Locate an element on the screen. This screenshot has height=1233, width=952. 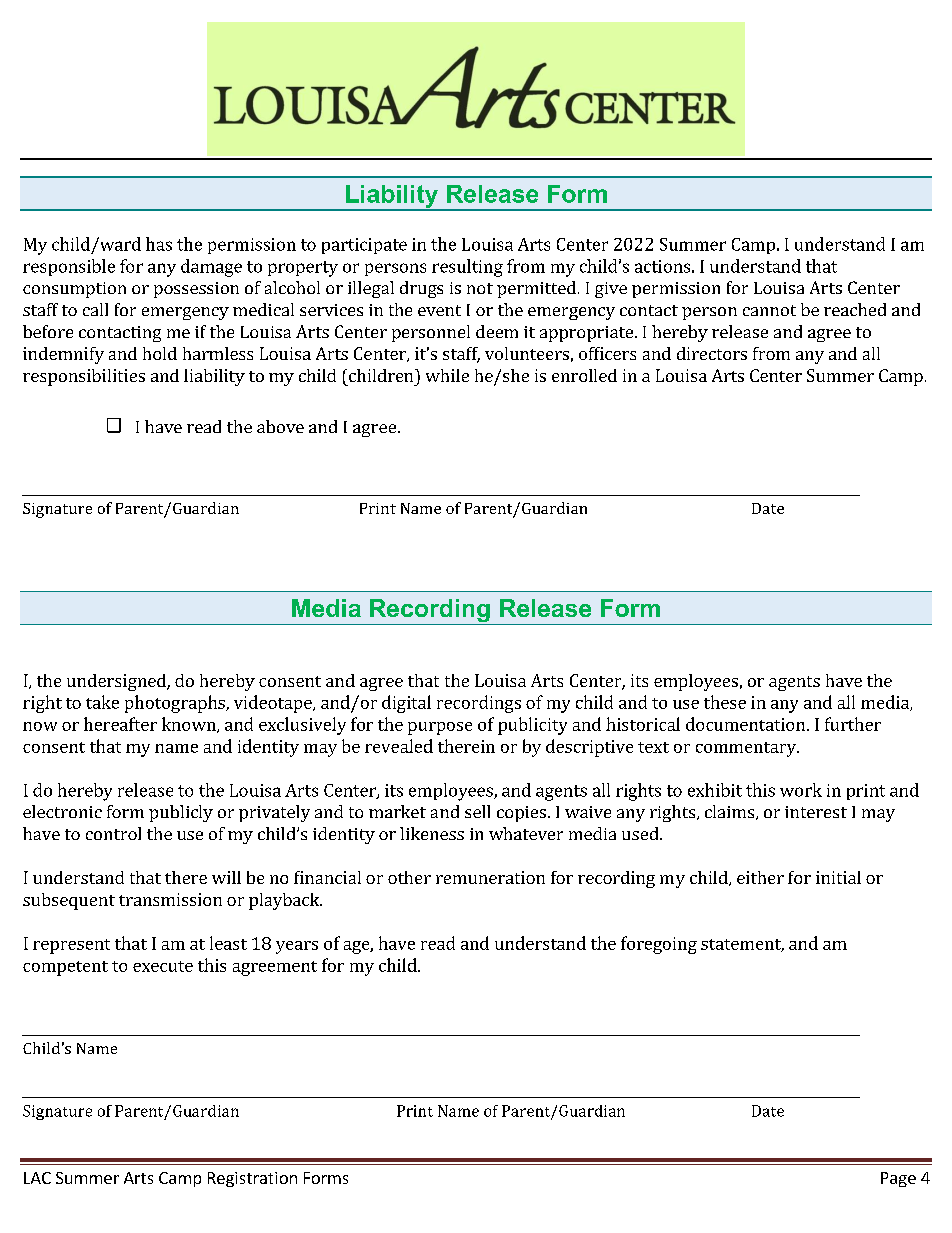
resulting is located at coordinates (467, 268).
